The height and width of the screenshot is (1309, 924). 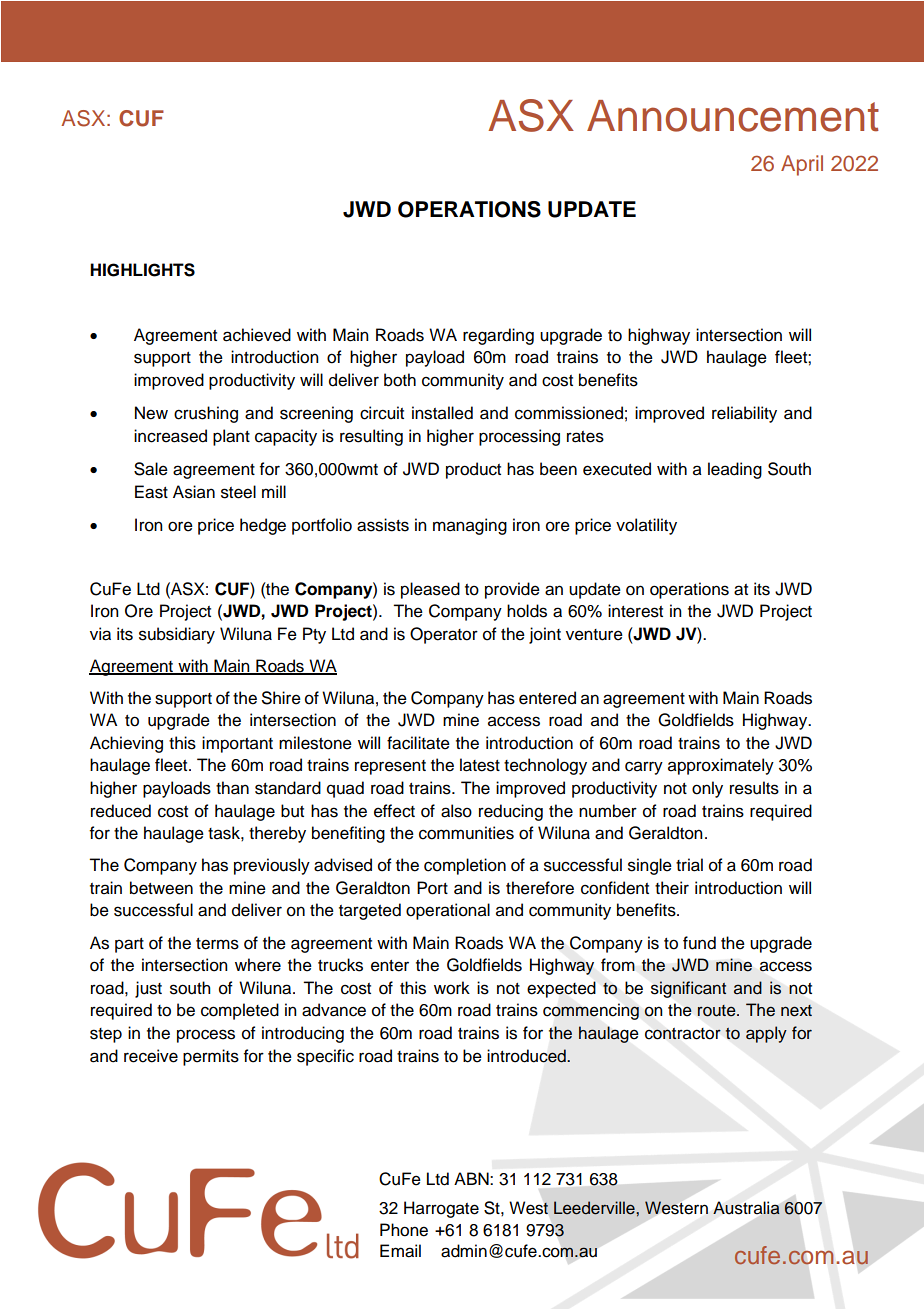 I want to click on completion, so click(x=465, y=866).
